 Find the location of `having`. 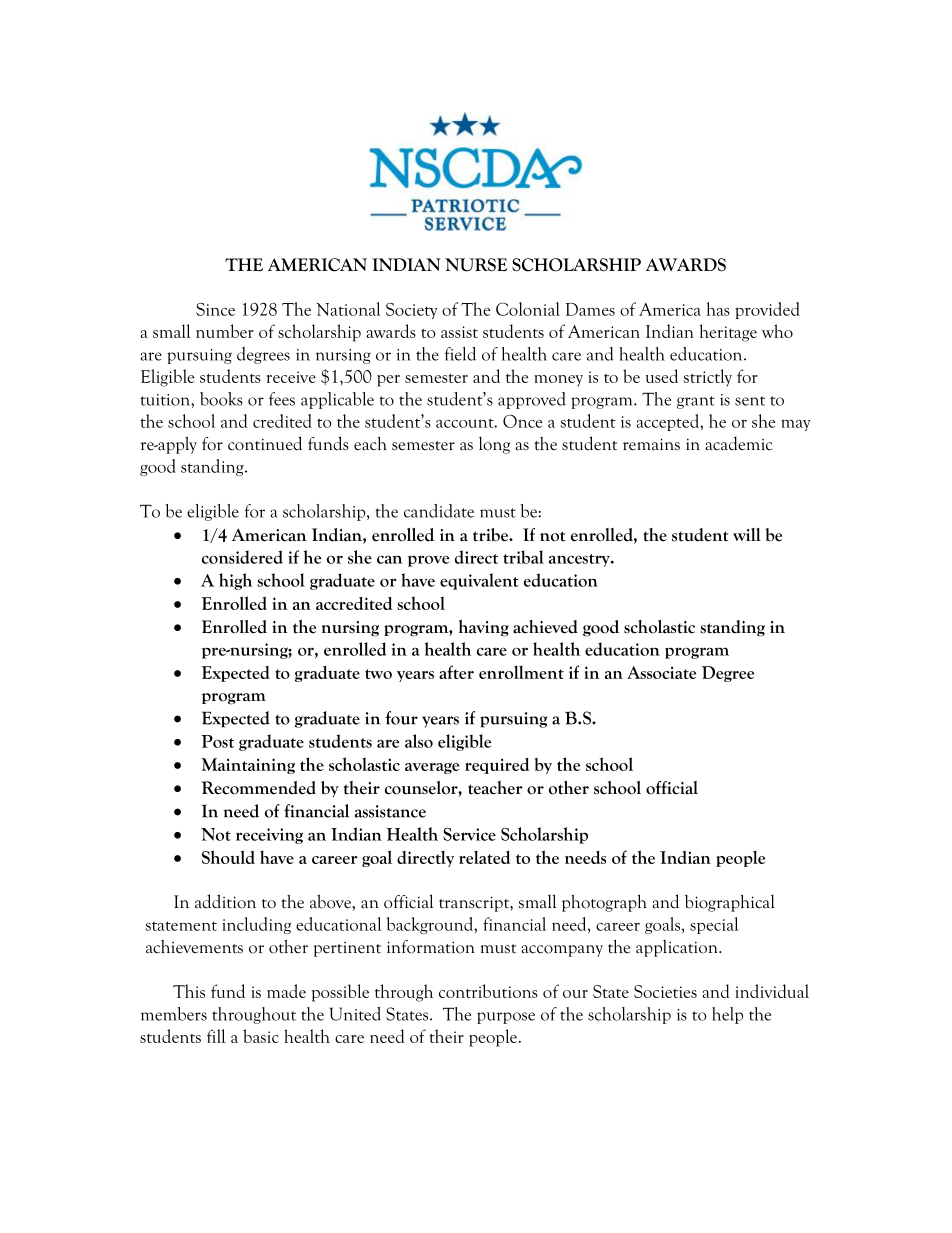

having is located at coordinates (484, 628).
